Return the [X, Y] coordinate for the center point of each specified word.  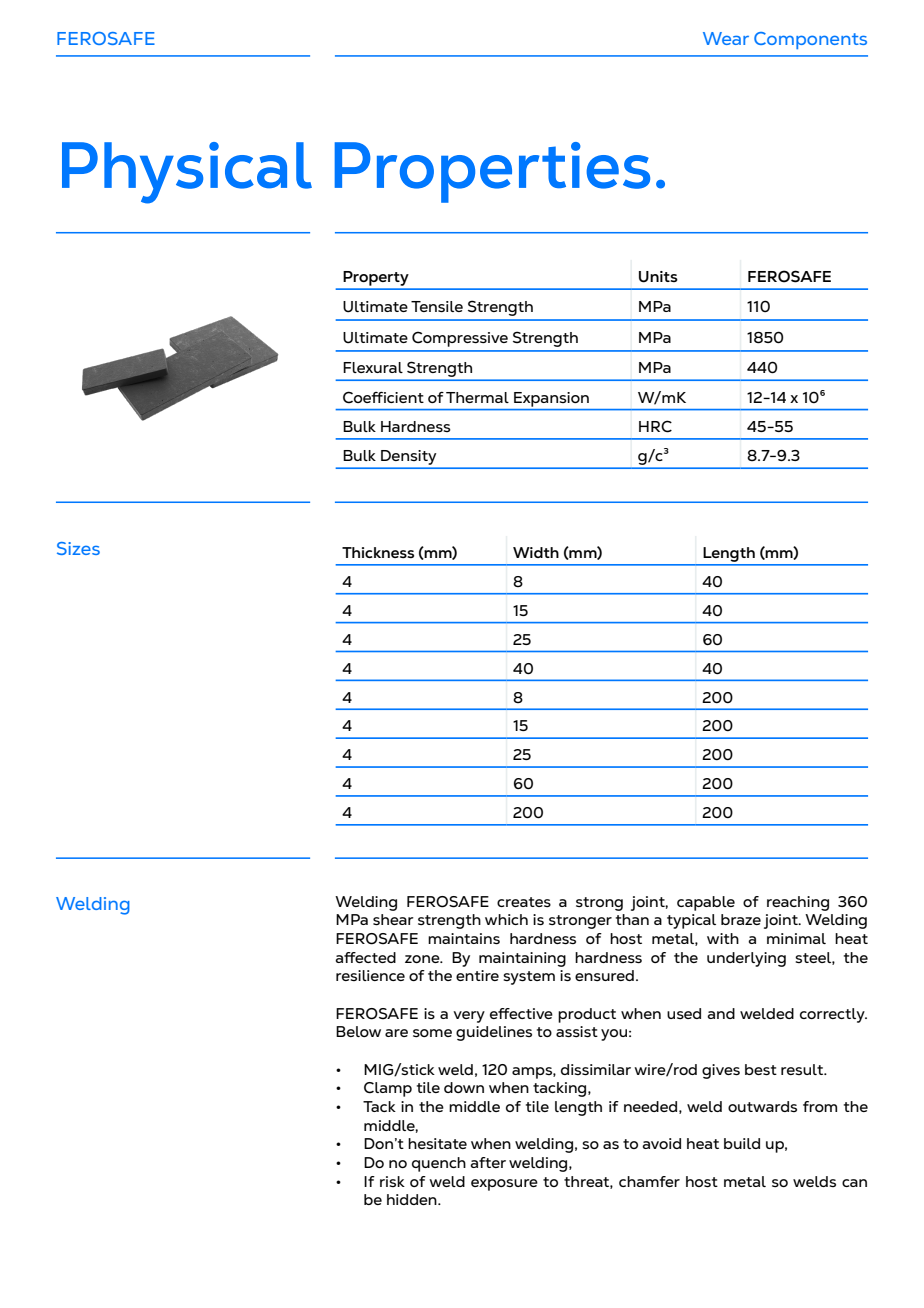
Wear [726, 38]
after [488, 1162]
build [742, 1143]
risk [392, 1181]
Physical [187, 173]
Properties [492, 172]
